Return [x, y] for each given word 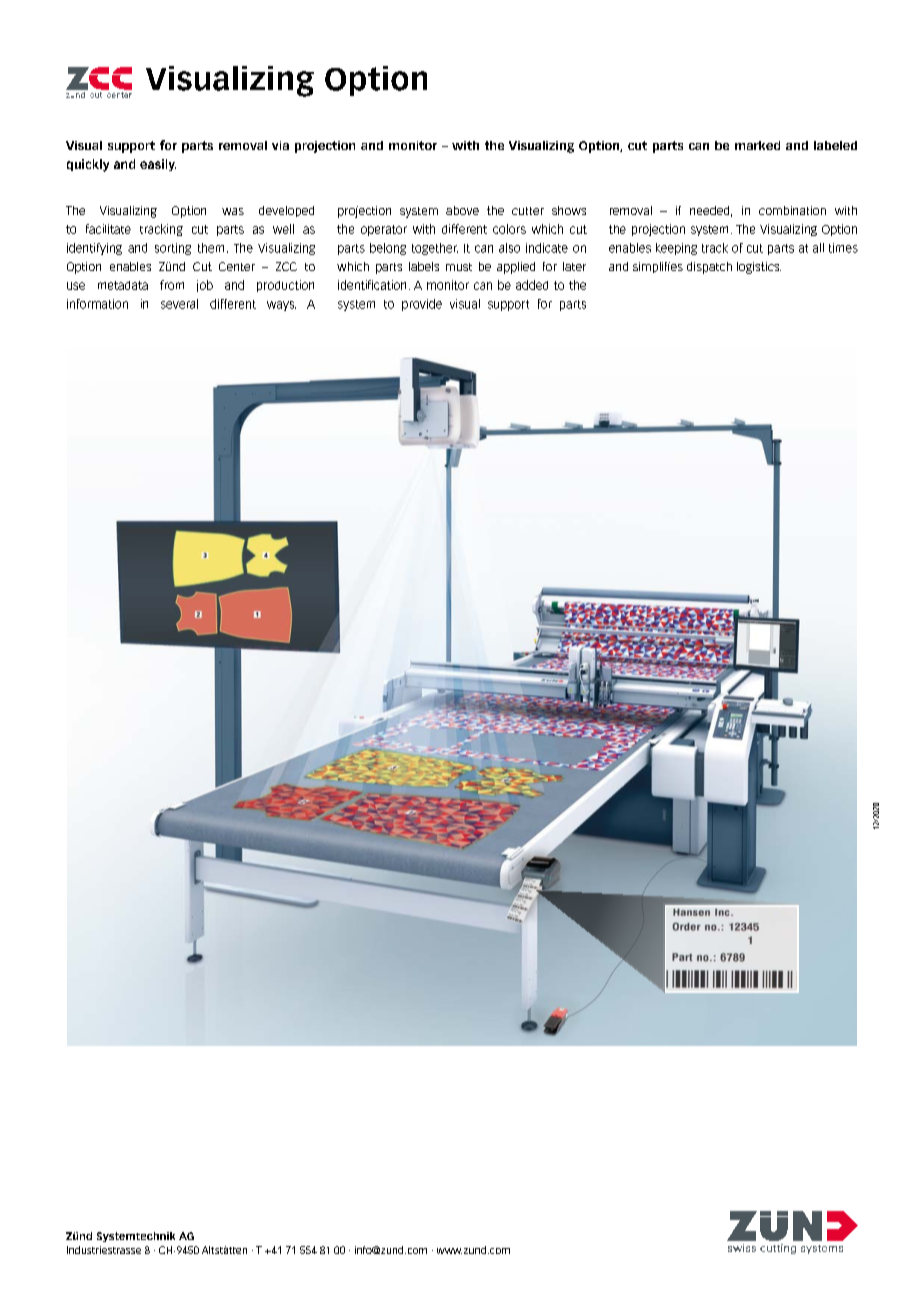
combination [792, 210]
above [462, 210]
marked [757, 145]
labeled [835, 145]
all [818, 248]
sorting [173, 249]
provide [422, 305]
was [233, 211]
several [179, 304]
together [435, 249]
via [280, 145]
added [532, 285]
